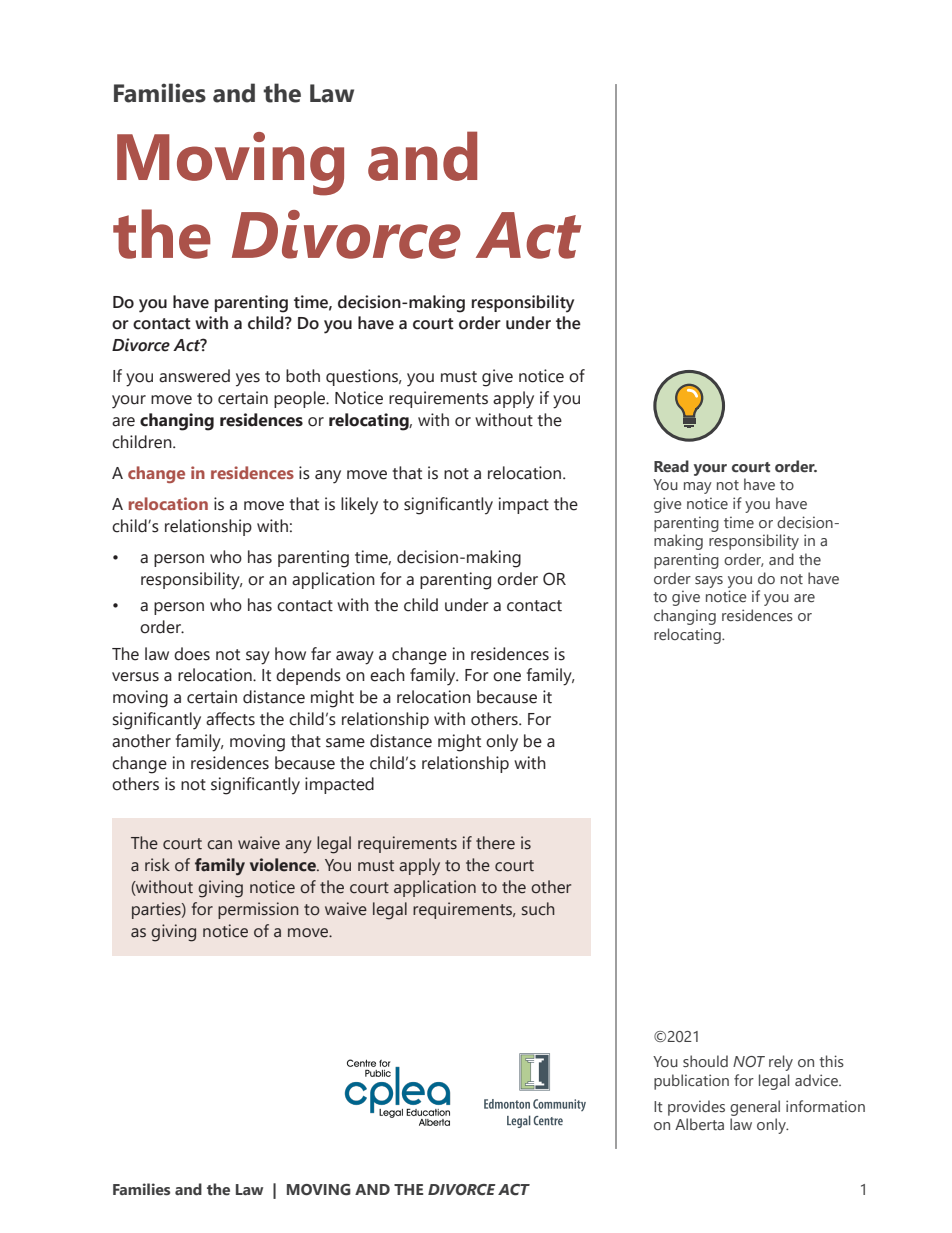 The width and height of the page is (952, 1233). Describe the element at coordinates (691, 1082) in the page. I see `publication` at that location.
